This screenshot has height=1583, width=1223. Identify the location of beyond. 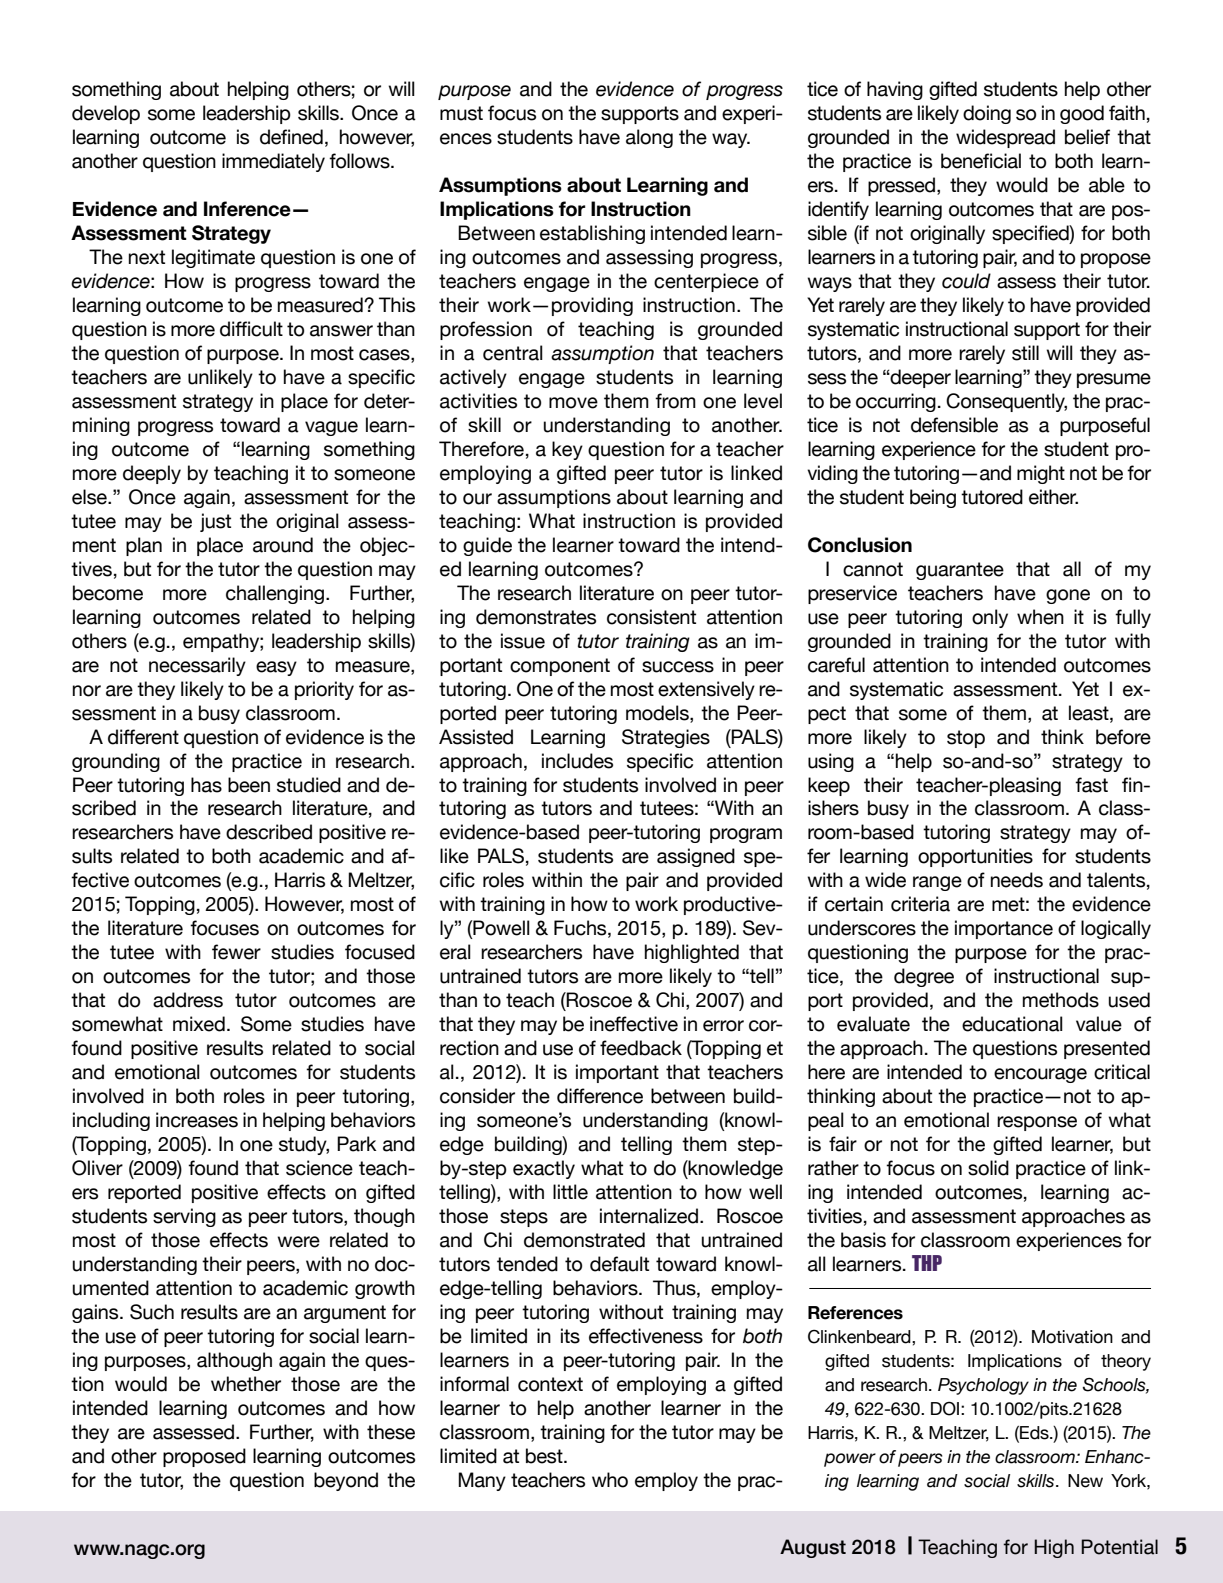
(346, 1481).
